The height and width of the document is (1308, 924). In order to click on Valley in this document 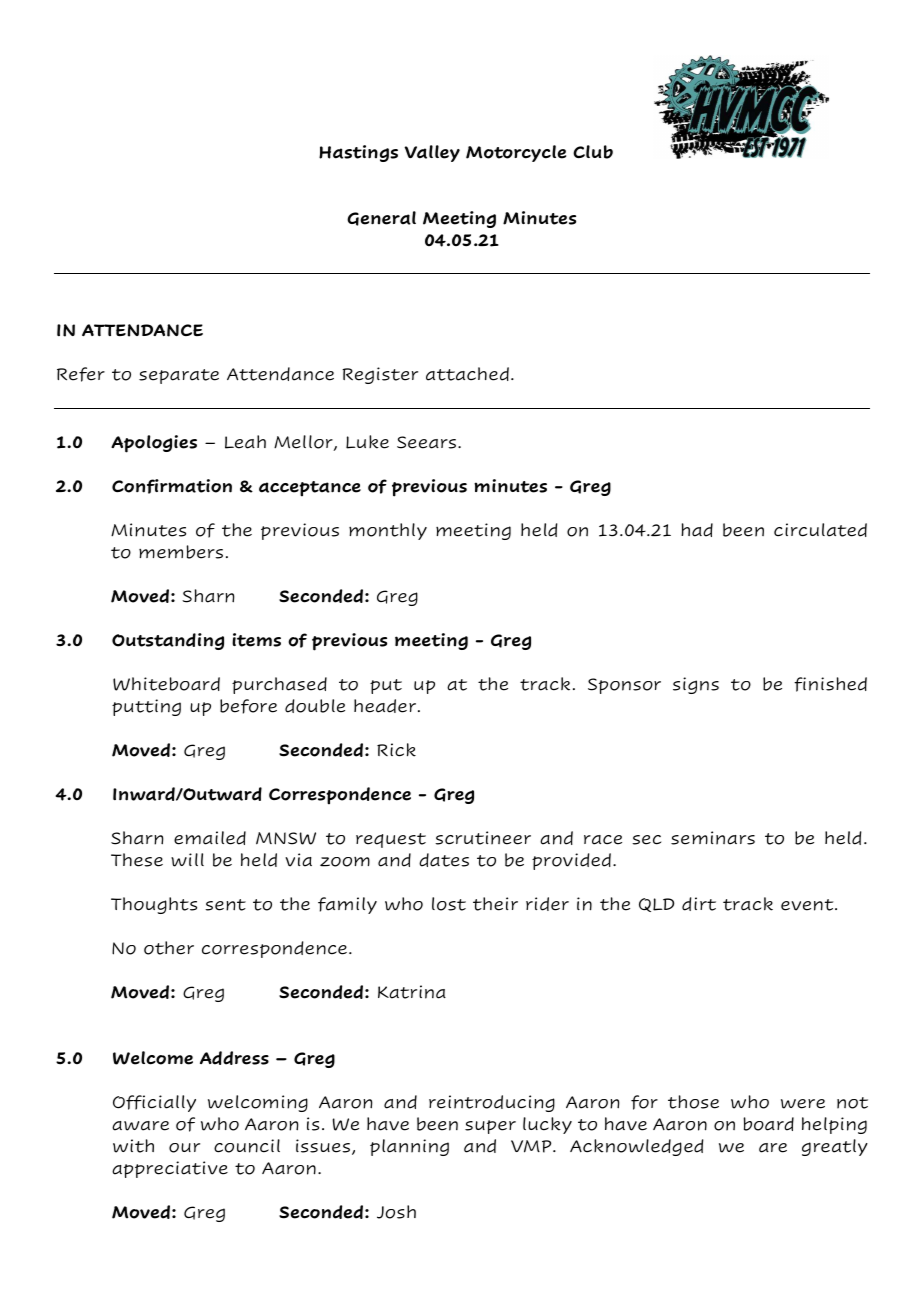, I will do `click(432, 153)`.
